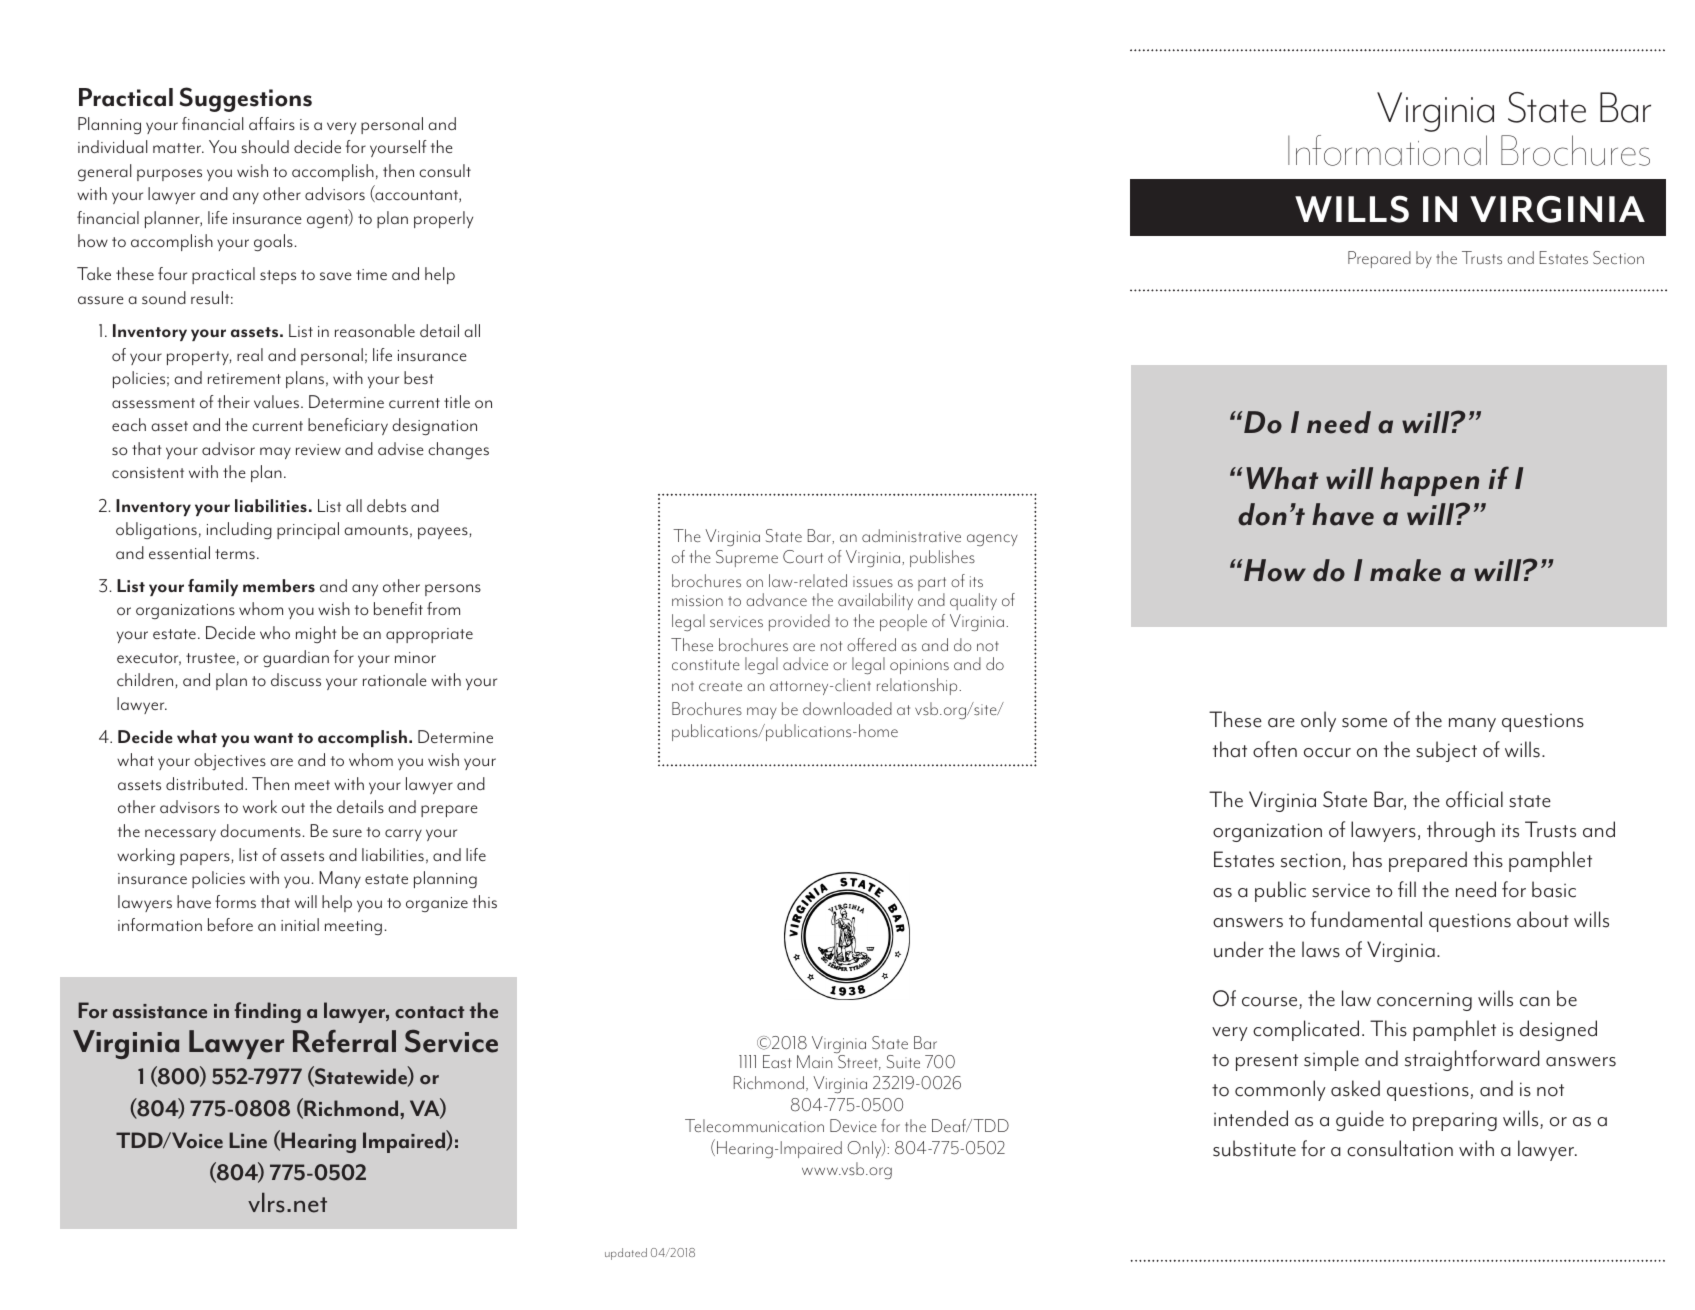 This document has width=1695, height=1310. What do you see at coordinates (626, 1254) in the document?
I see `updated` at bounding box center [626, 1254].
